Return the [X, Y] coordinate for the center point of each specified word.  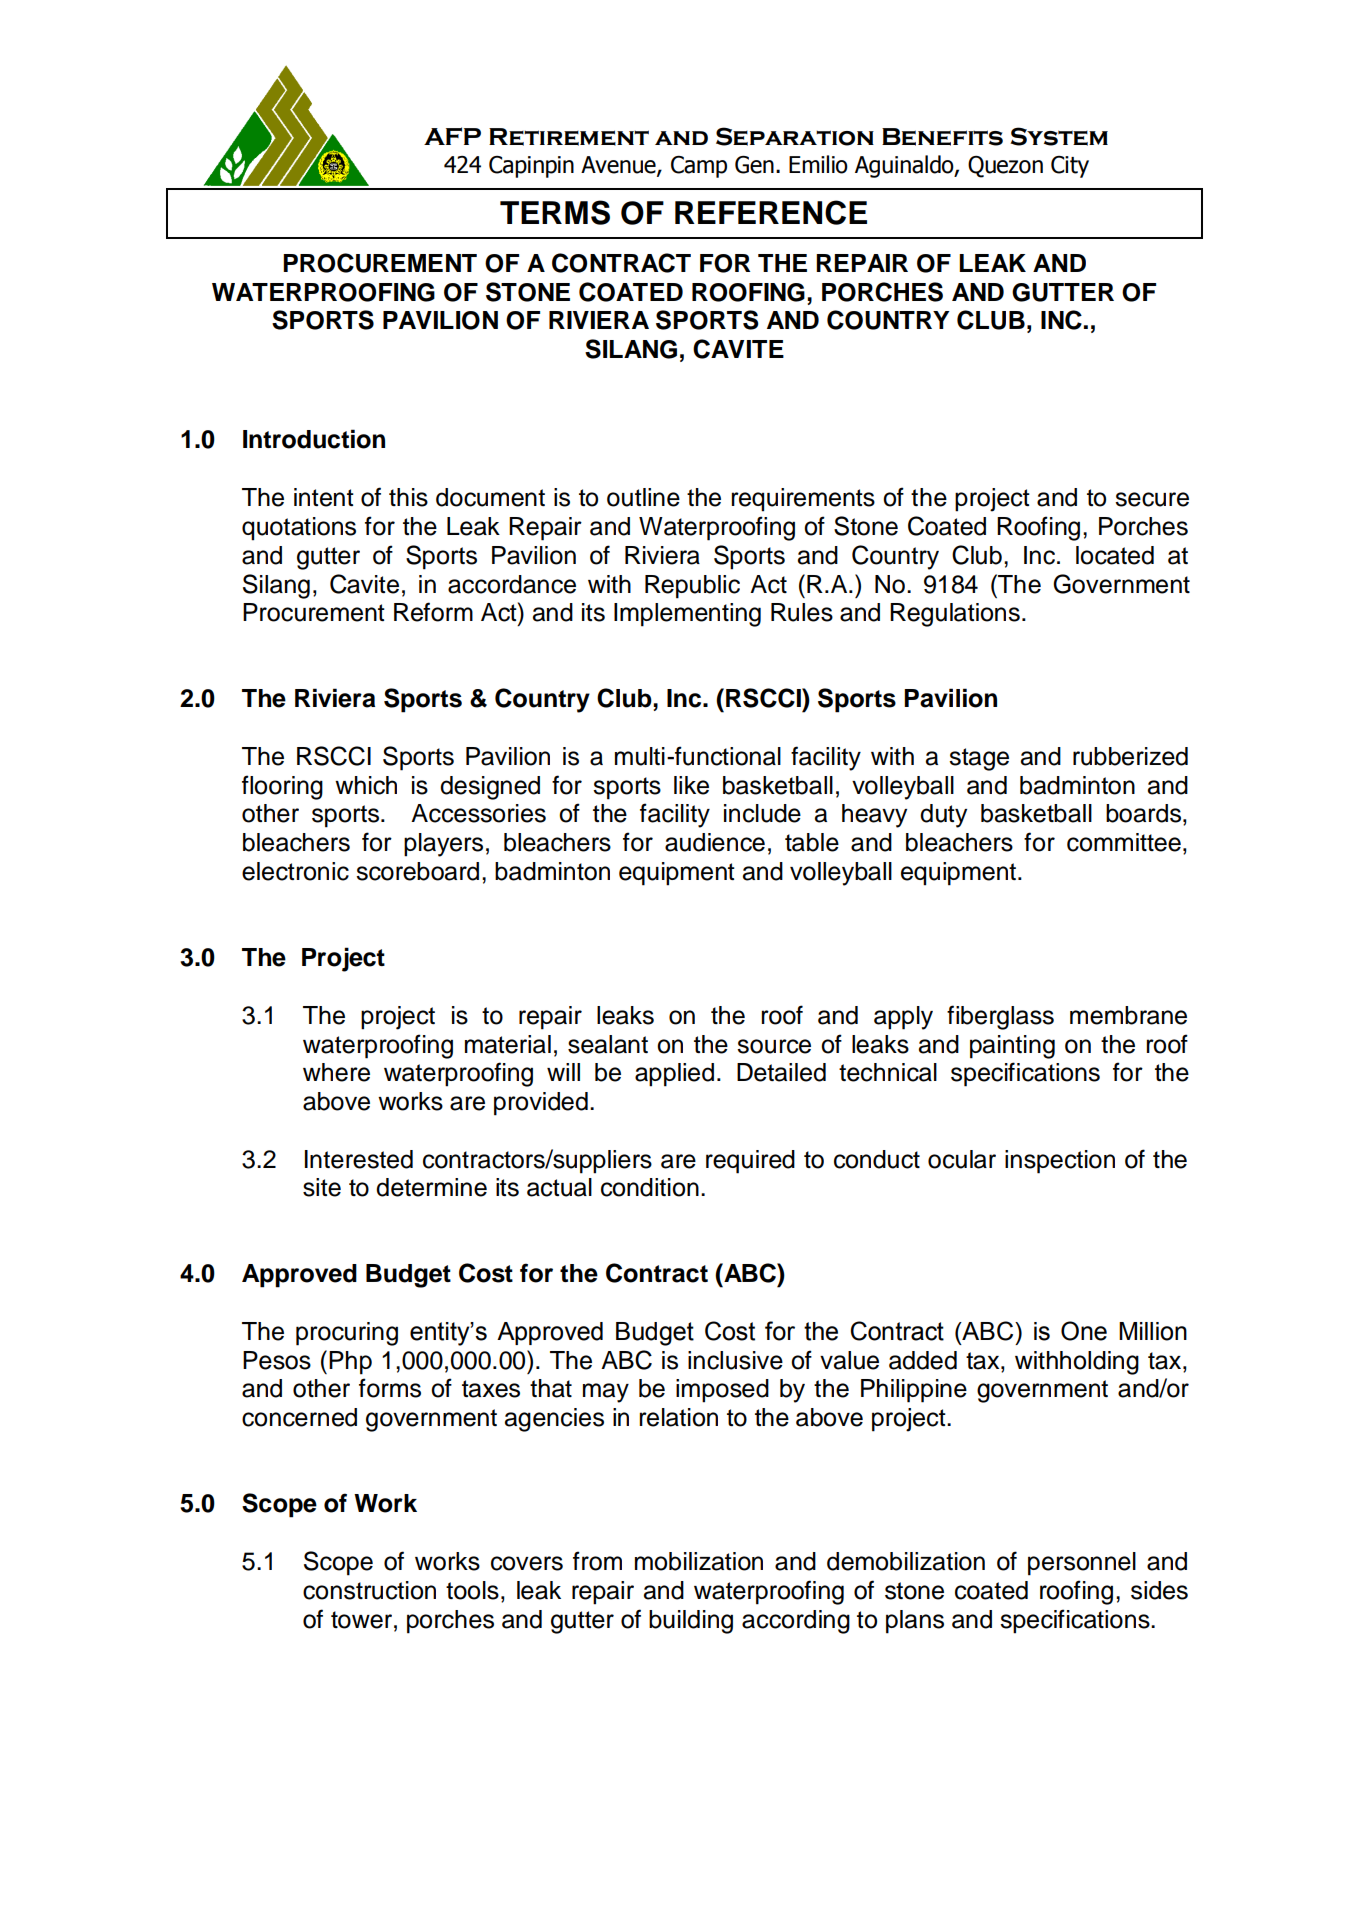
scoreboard [417, 871]
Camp [699, 167]
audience [715, 842]
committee [1124, 842]
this [408, 497]
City [1070, 167]
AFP [452, 136]
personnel [1082, 1564]
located [1115, 555]
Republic [692, 587]
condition [650, 1187]
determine [431, 1187]
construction [369, 1590]
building [691, 1622]
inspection [1060, 1162]
